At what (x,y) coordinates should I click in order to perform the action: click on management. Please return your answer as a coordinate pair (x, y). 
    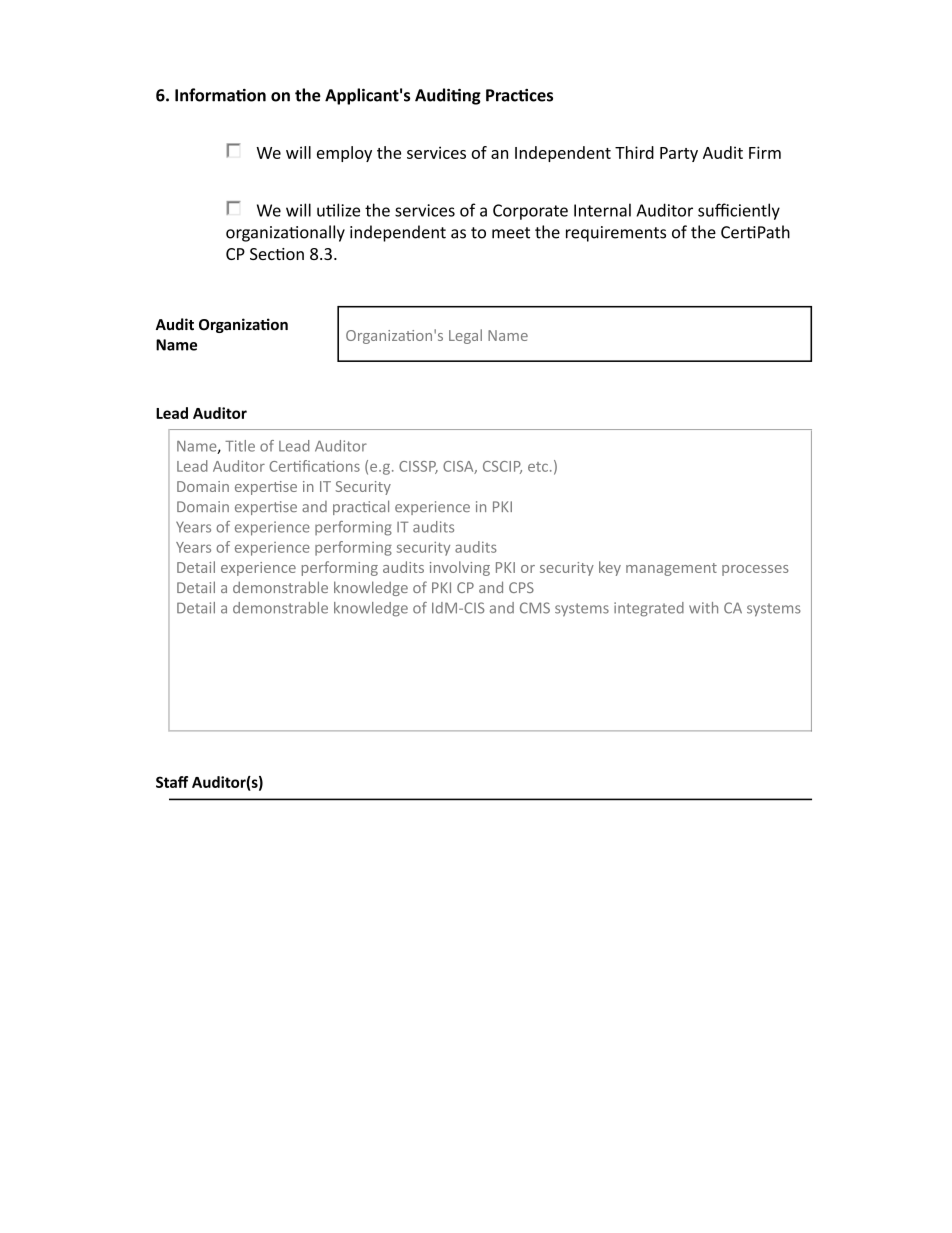
    Looking at the image, I should click on (671, 569).
